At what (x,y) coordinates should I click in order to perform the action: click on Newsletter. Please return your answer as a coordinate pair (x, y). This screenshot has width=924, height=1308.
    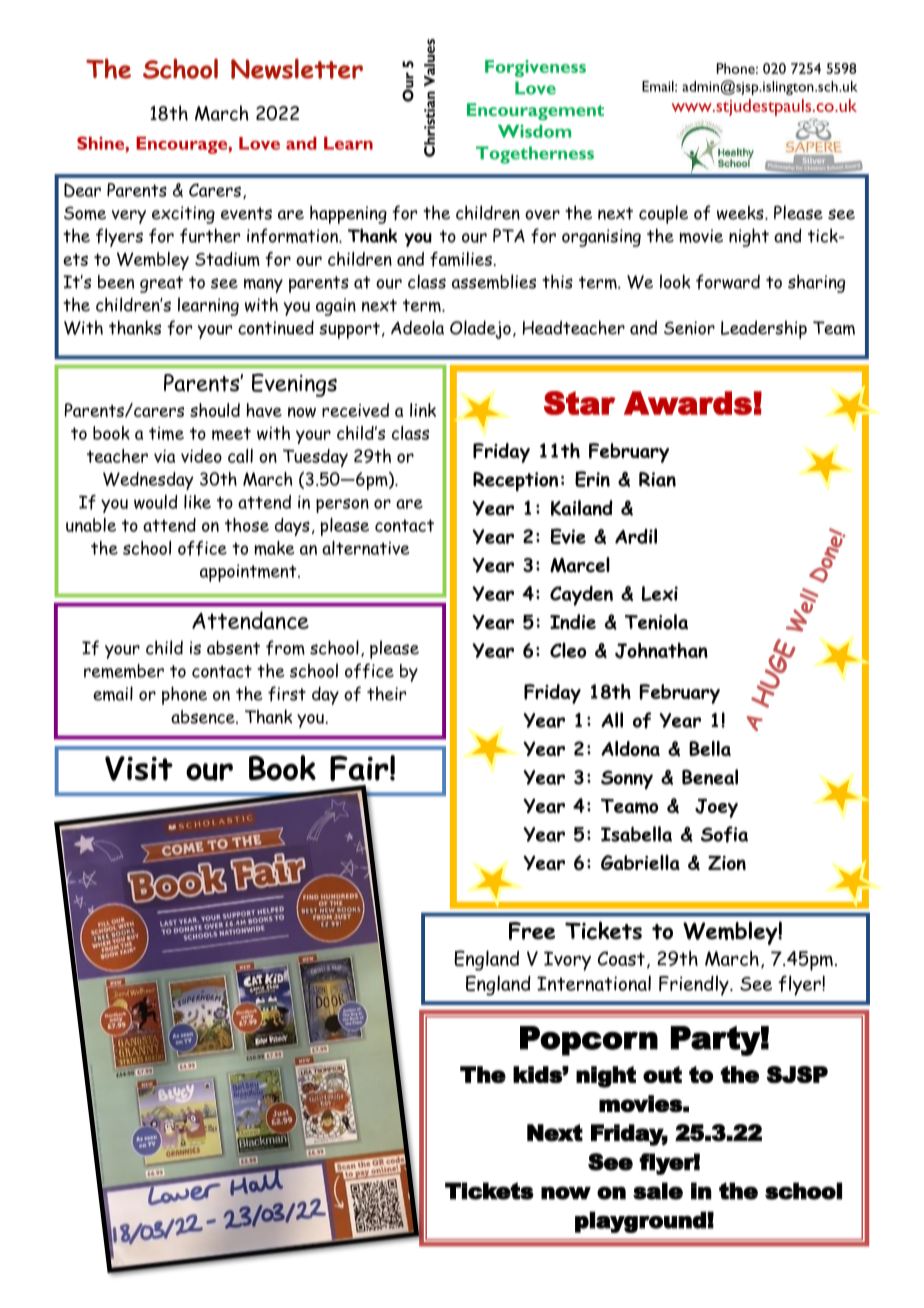
    Looking at the image, I should click on (297, 68).
